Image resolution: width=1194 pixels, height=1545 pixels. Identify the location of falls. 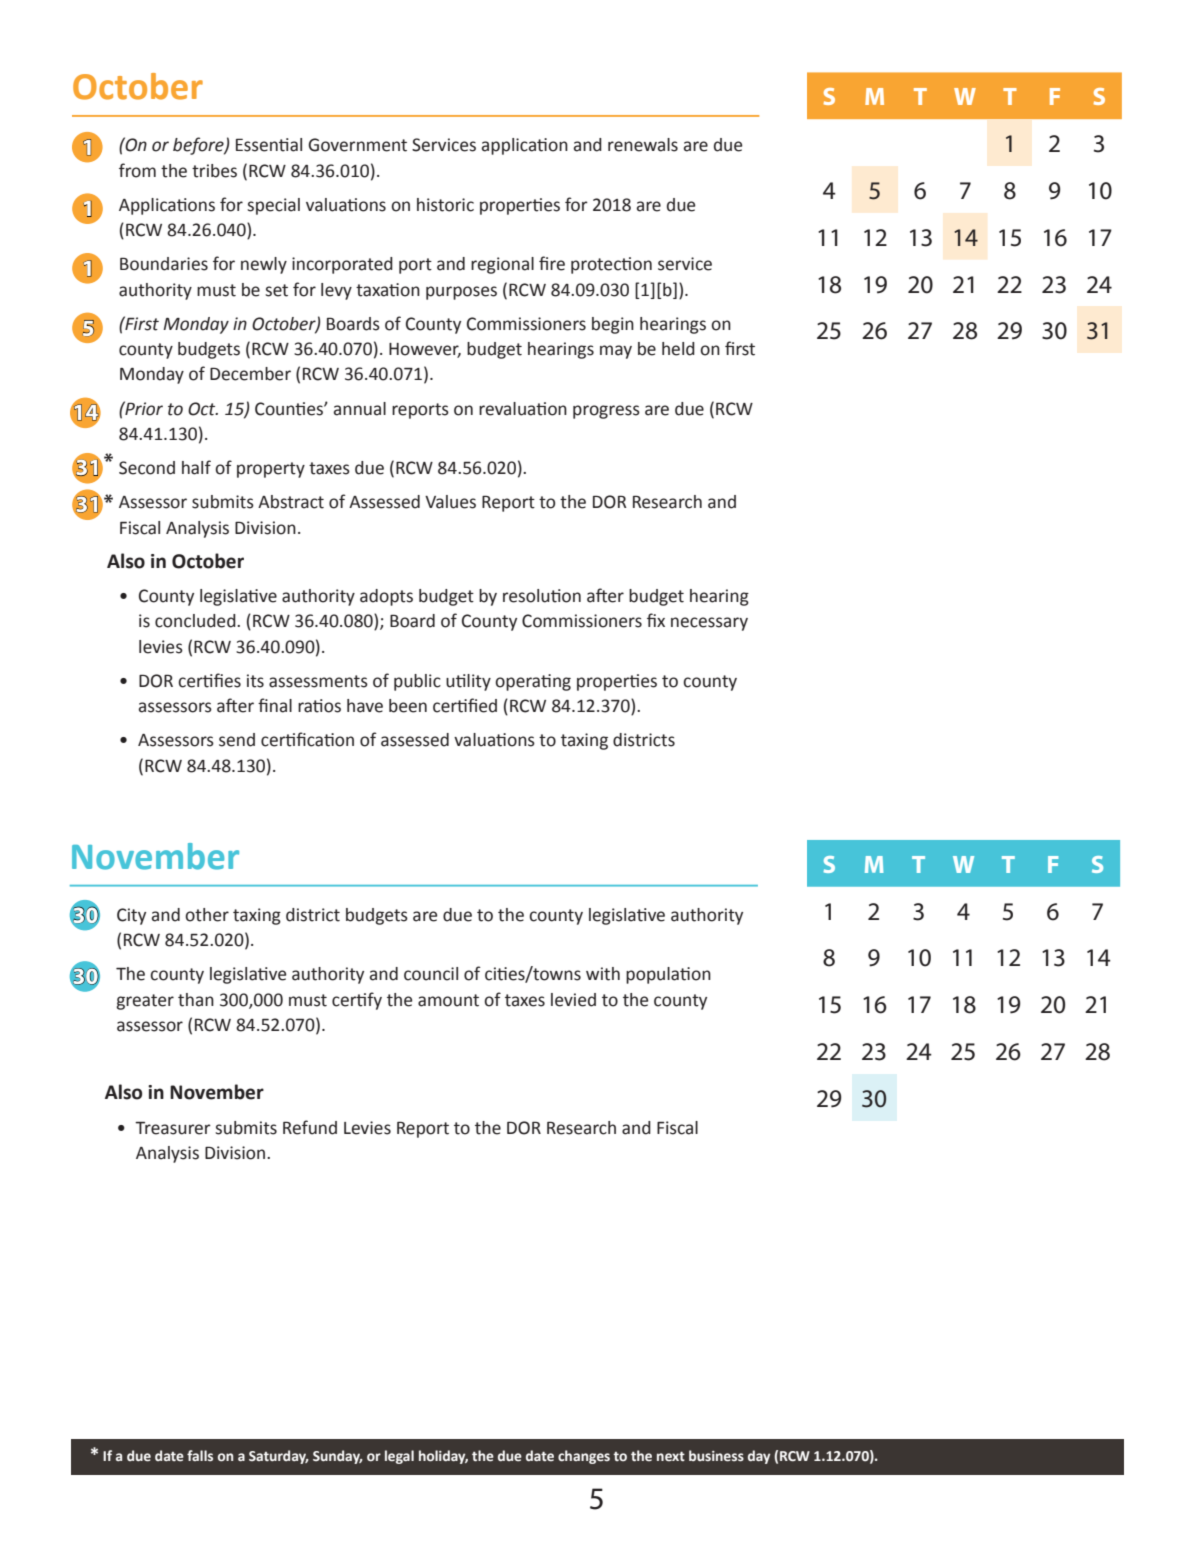
(200, 1455).
